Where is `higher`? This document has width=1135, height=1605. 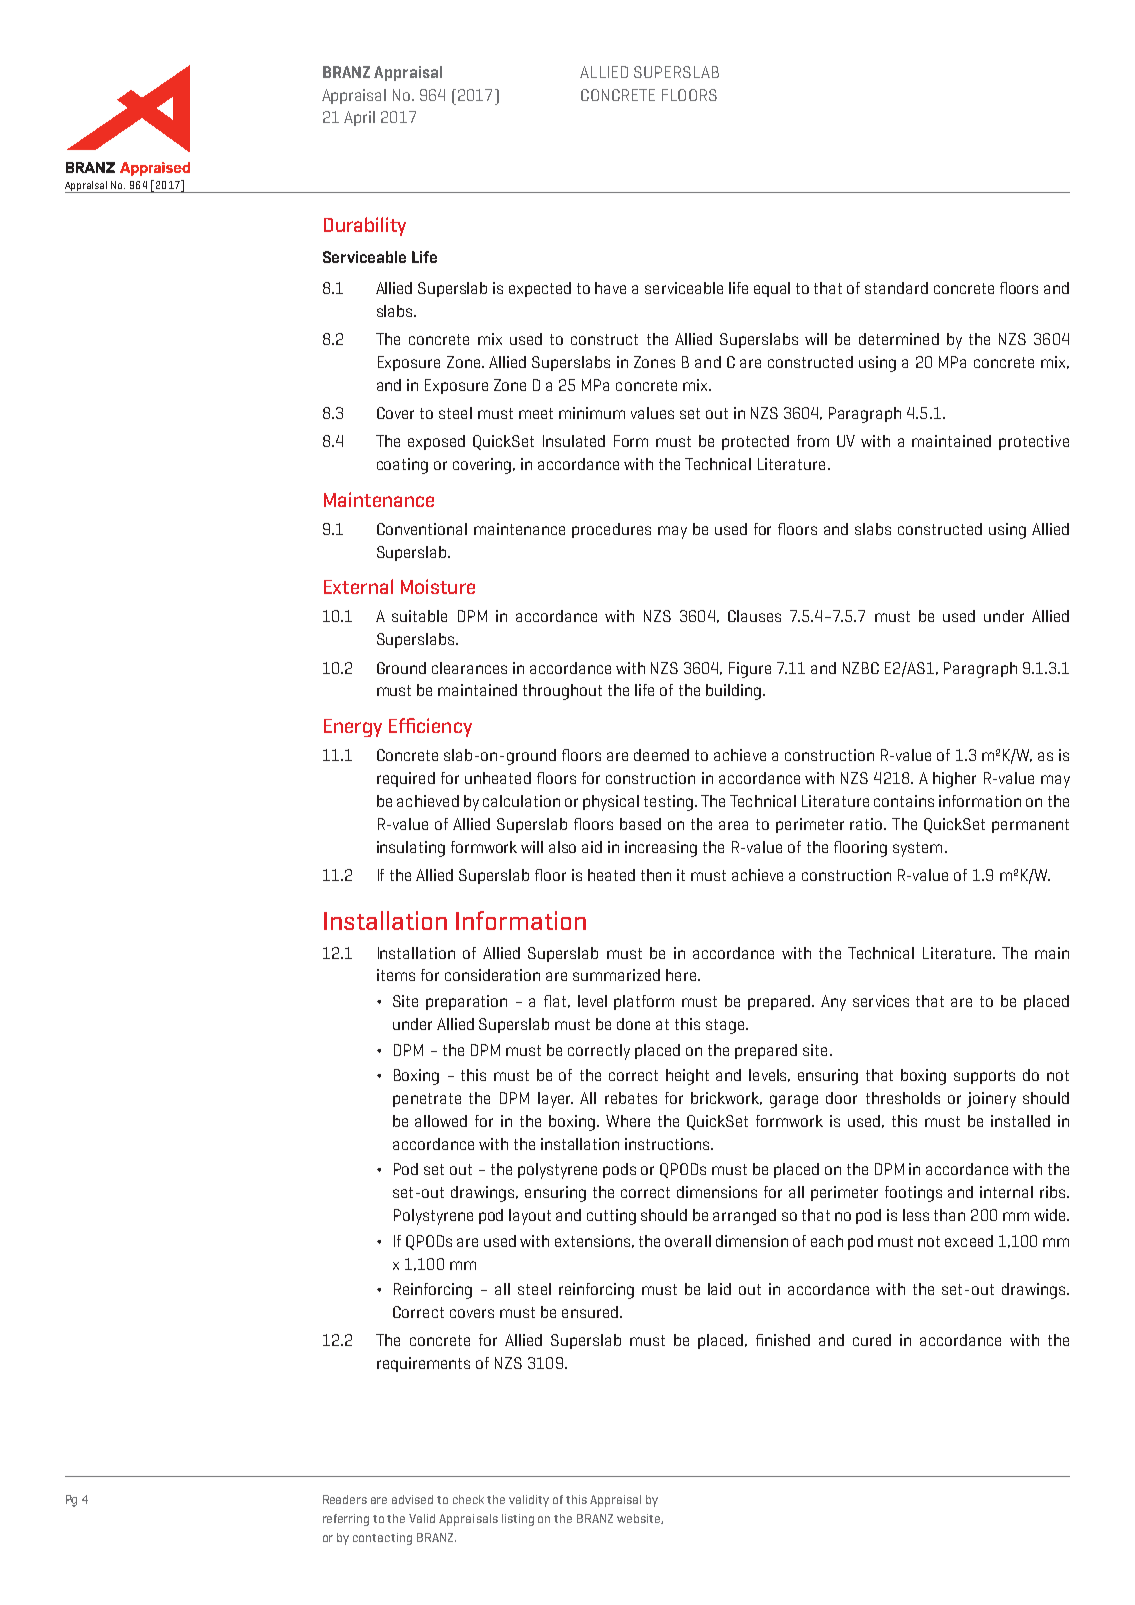 higher is located at coordinates (954, 780).
